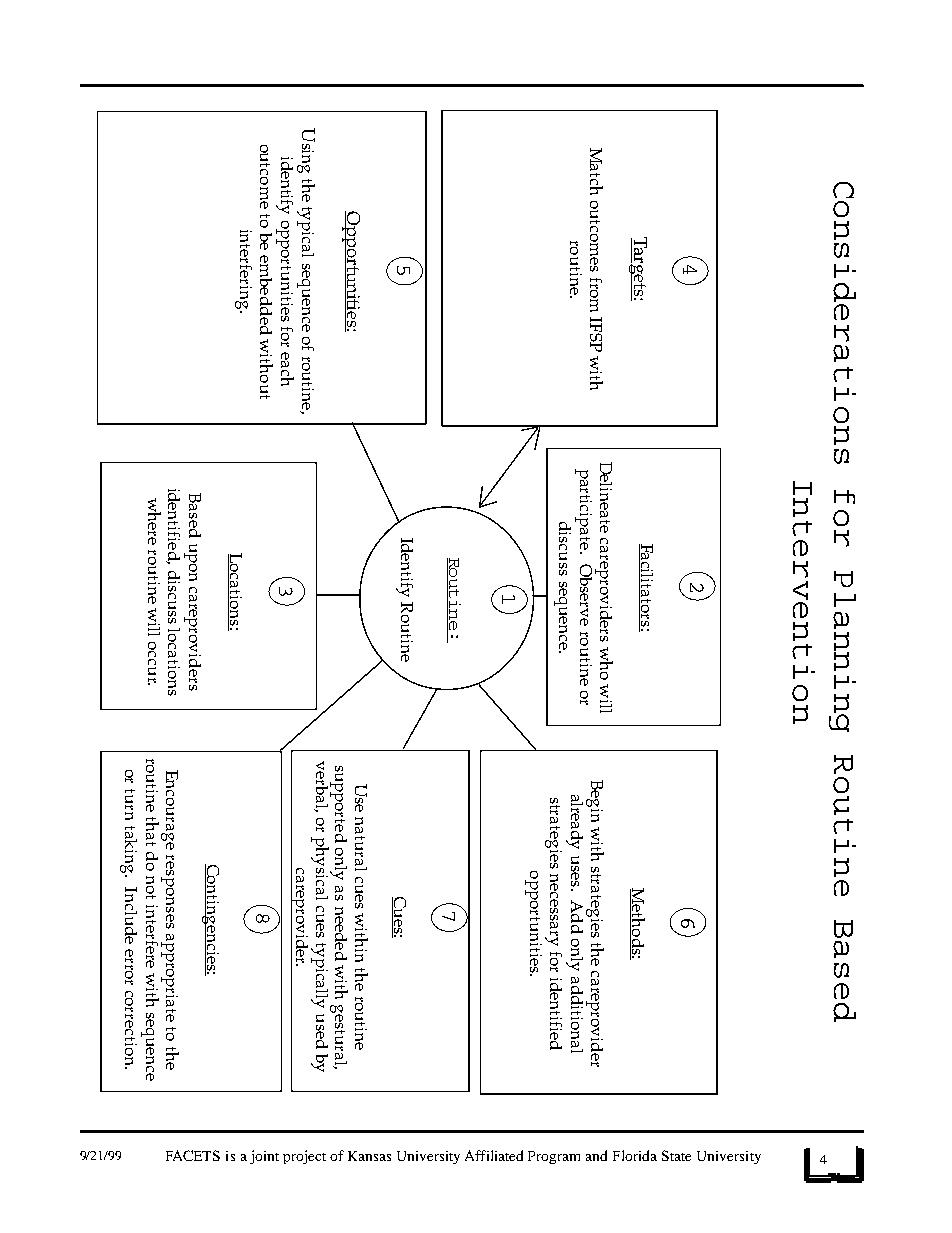  Describe the element at coordinates (193, 1155) in the document. I see `FACETS` at that location.
